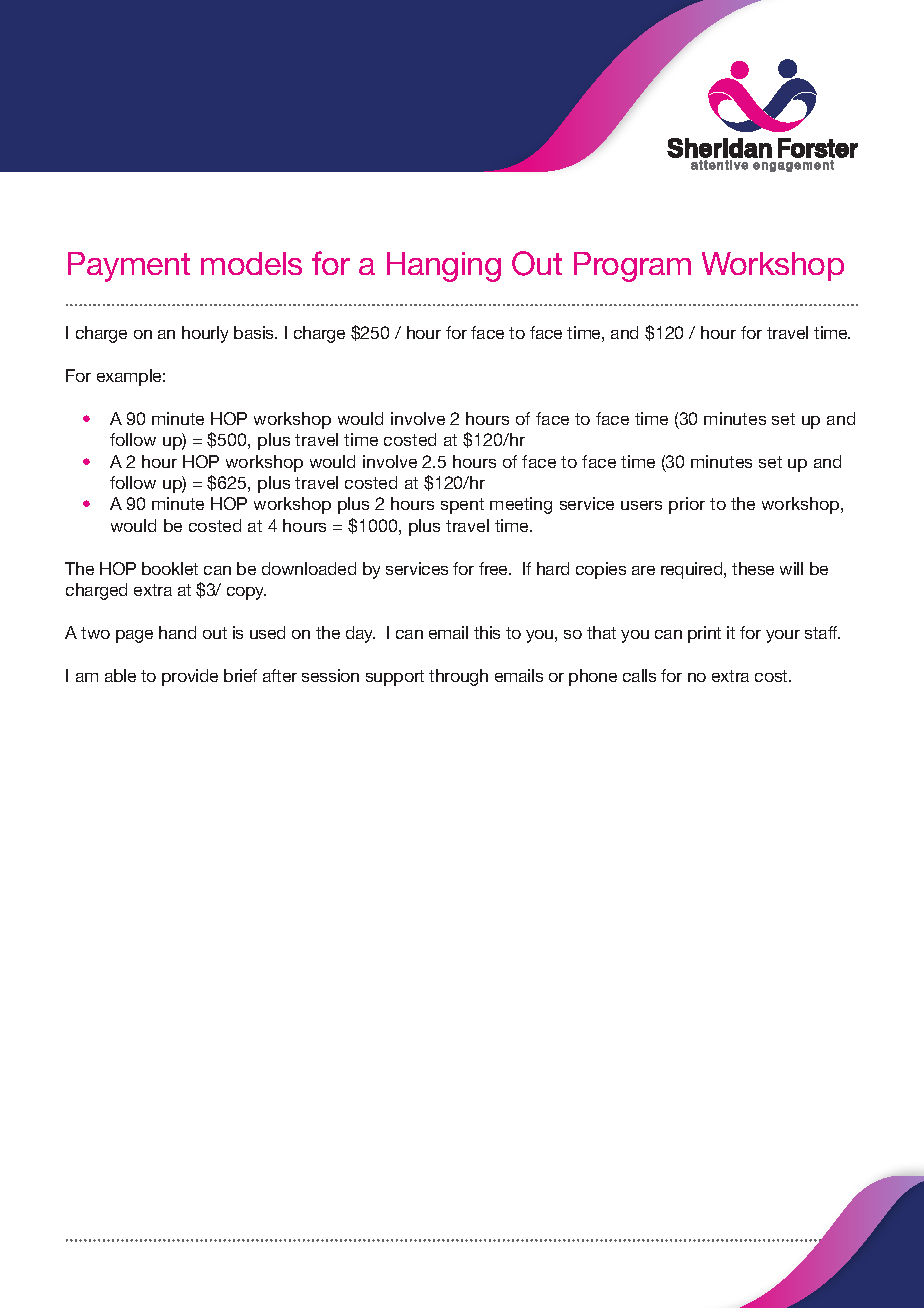 The width and height of the screenshot is (924, 1308). I want to click on booklet, so click(170, 568).
